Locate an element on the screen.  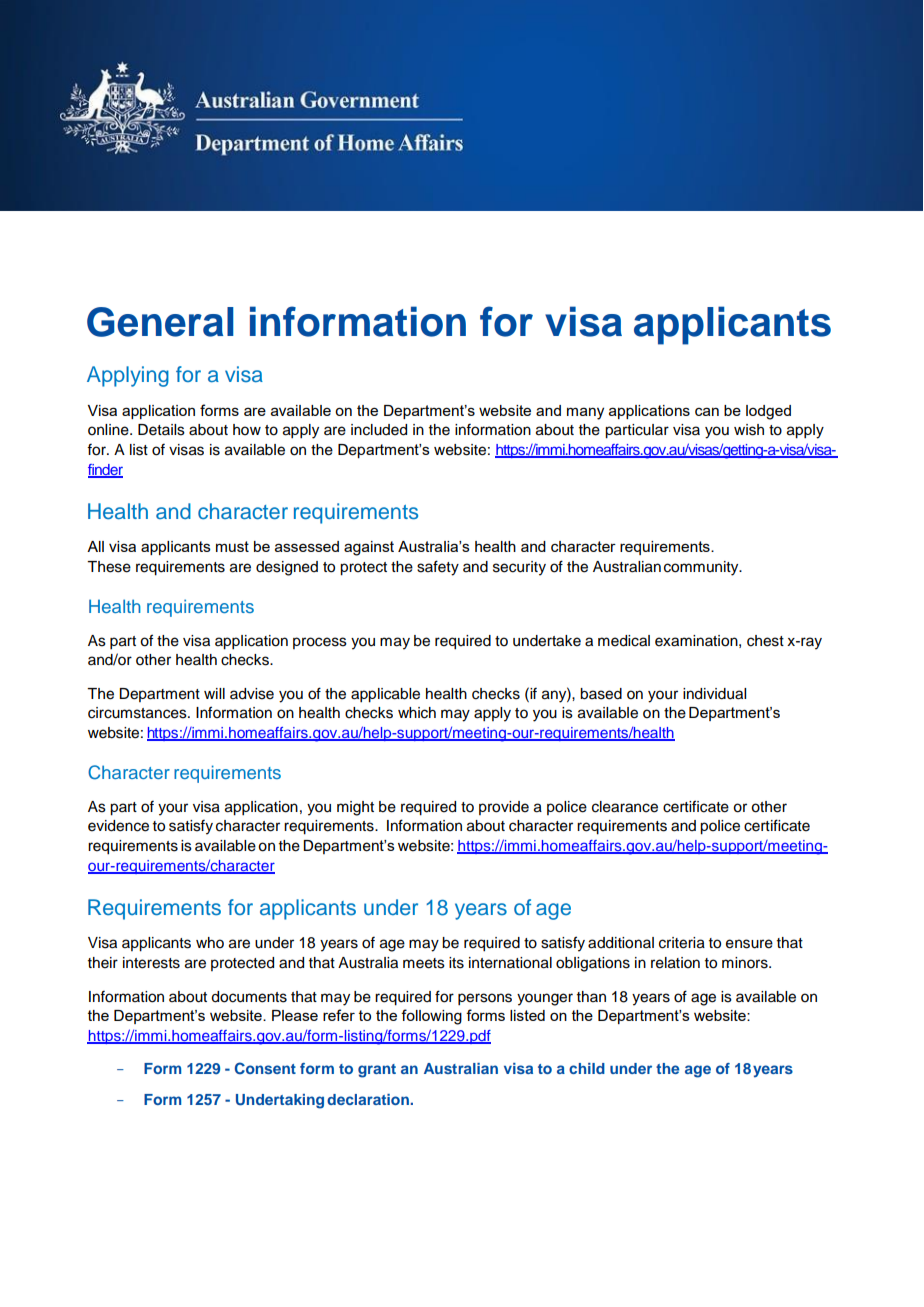
will is located at coordinates (214, 693).
